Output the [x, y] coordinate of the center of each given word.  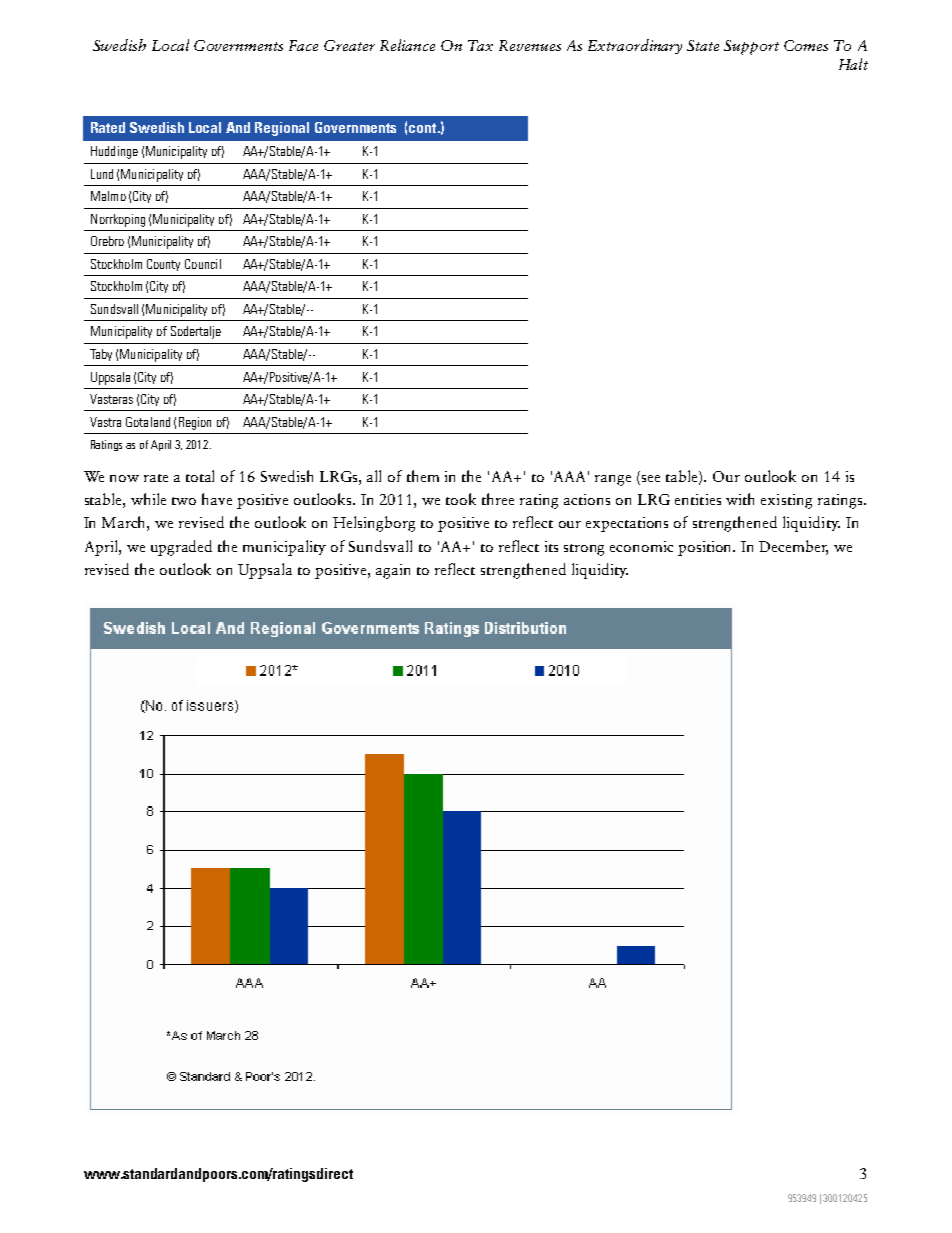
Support [751, 47]
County [163, 265]
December [793, 547]
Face [303, 45]
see [651, 478]
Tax [480, 45]
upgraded [181, 548]
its [551, 546]
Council [203, 264]
